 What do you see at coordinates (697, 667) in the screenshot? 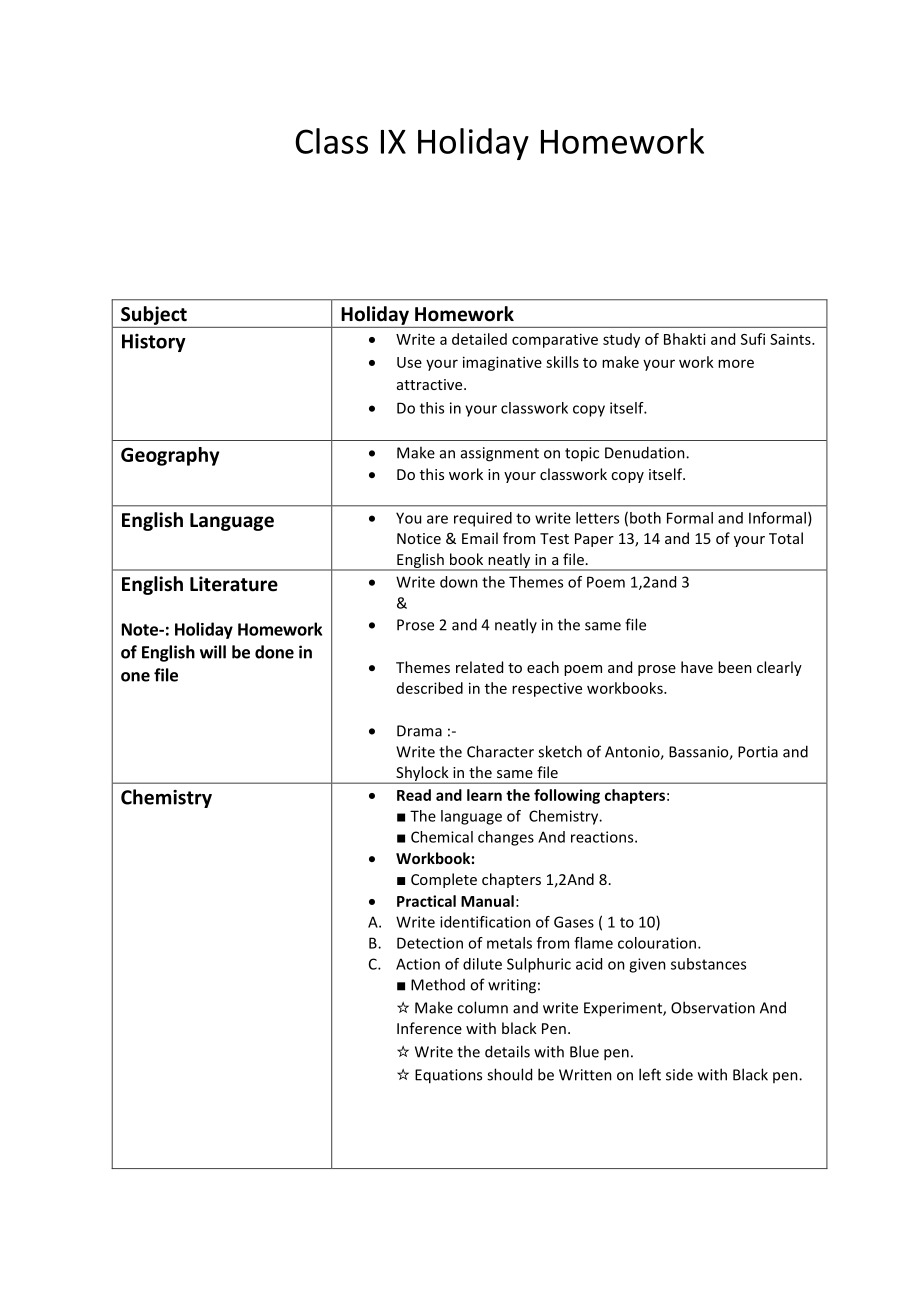
I see `have` at bounding box center [697, 667].
